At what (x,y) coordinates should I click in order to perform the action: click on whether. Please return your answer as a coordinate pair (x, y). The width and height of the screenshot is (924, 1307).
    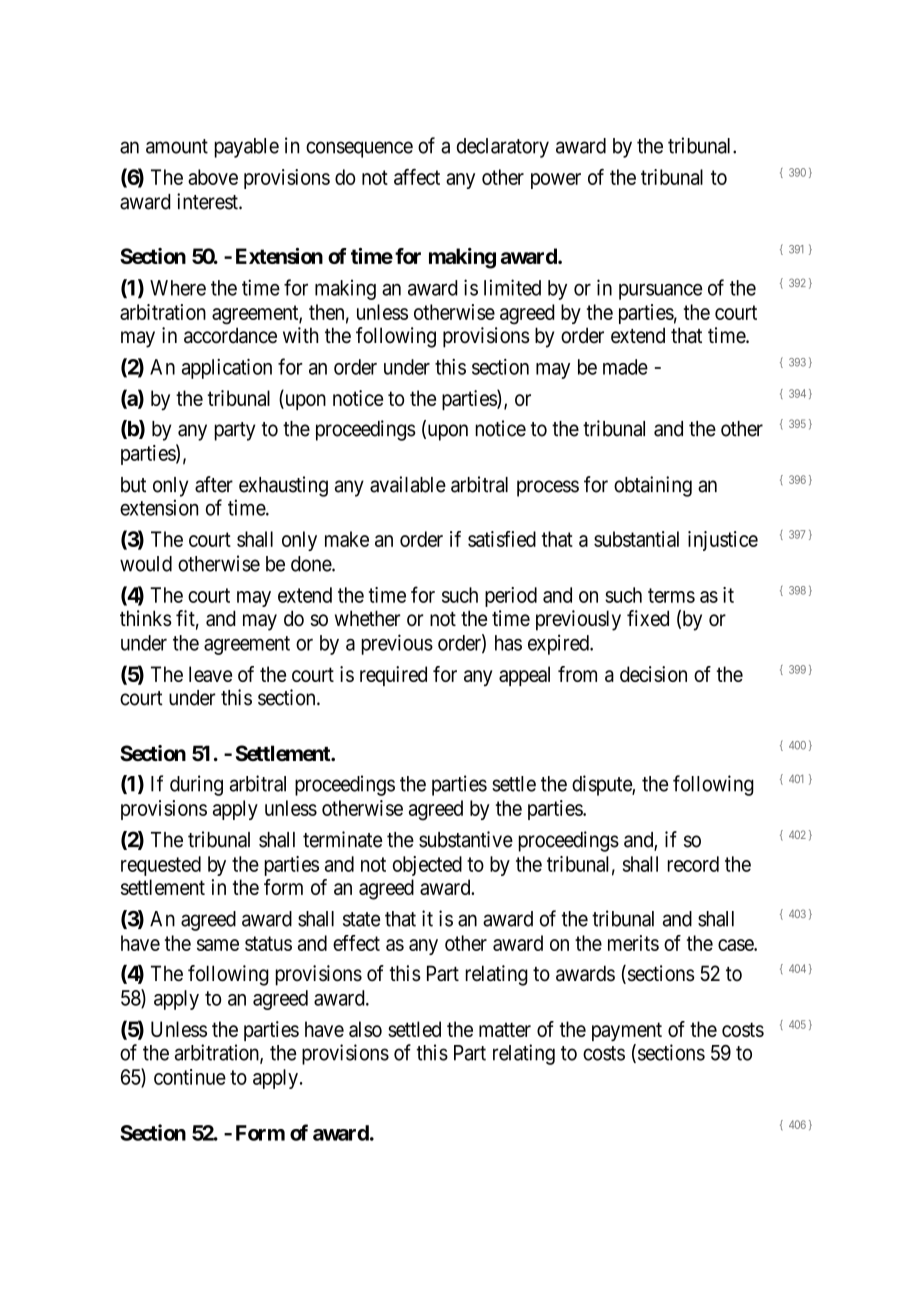
    Looking at the image, I should click on (368, 618).
